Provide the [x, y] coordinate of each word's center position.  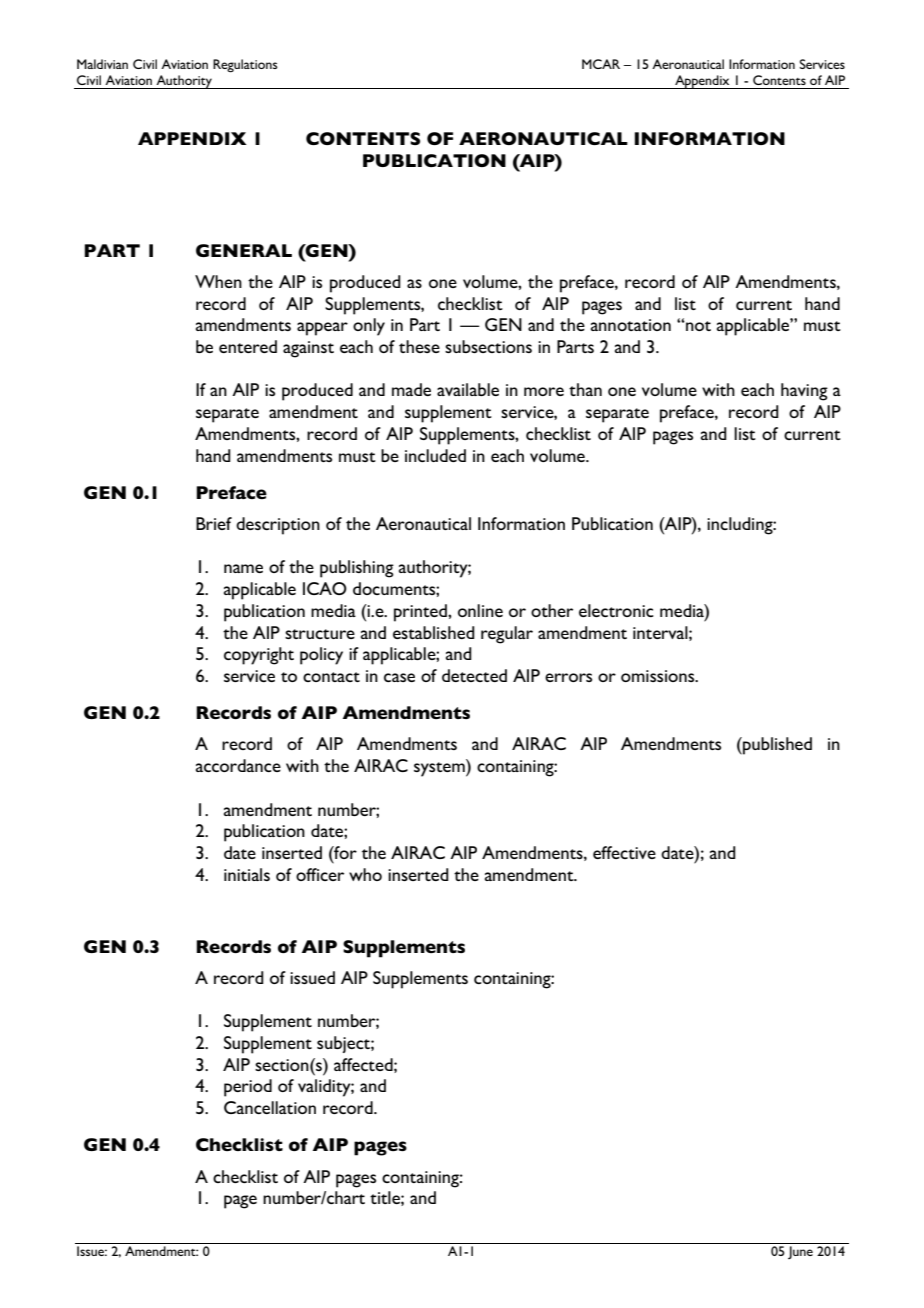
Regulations [245, 66]
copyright [259, 656]
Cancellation [270, 1107]
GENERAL [244, 250]
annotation [631, 325]
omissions [659, 676]
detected [474, 675]
